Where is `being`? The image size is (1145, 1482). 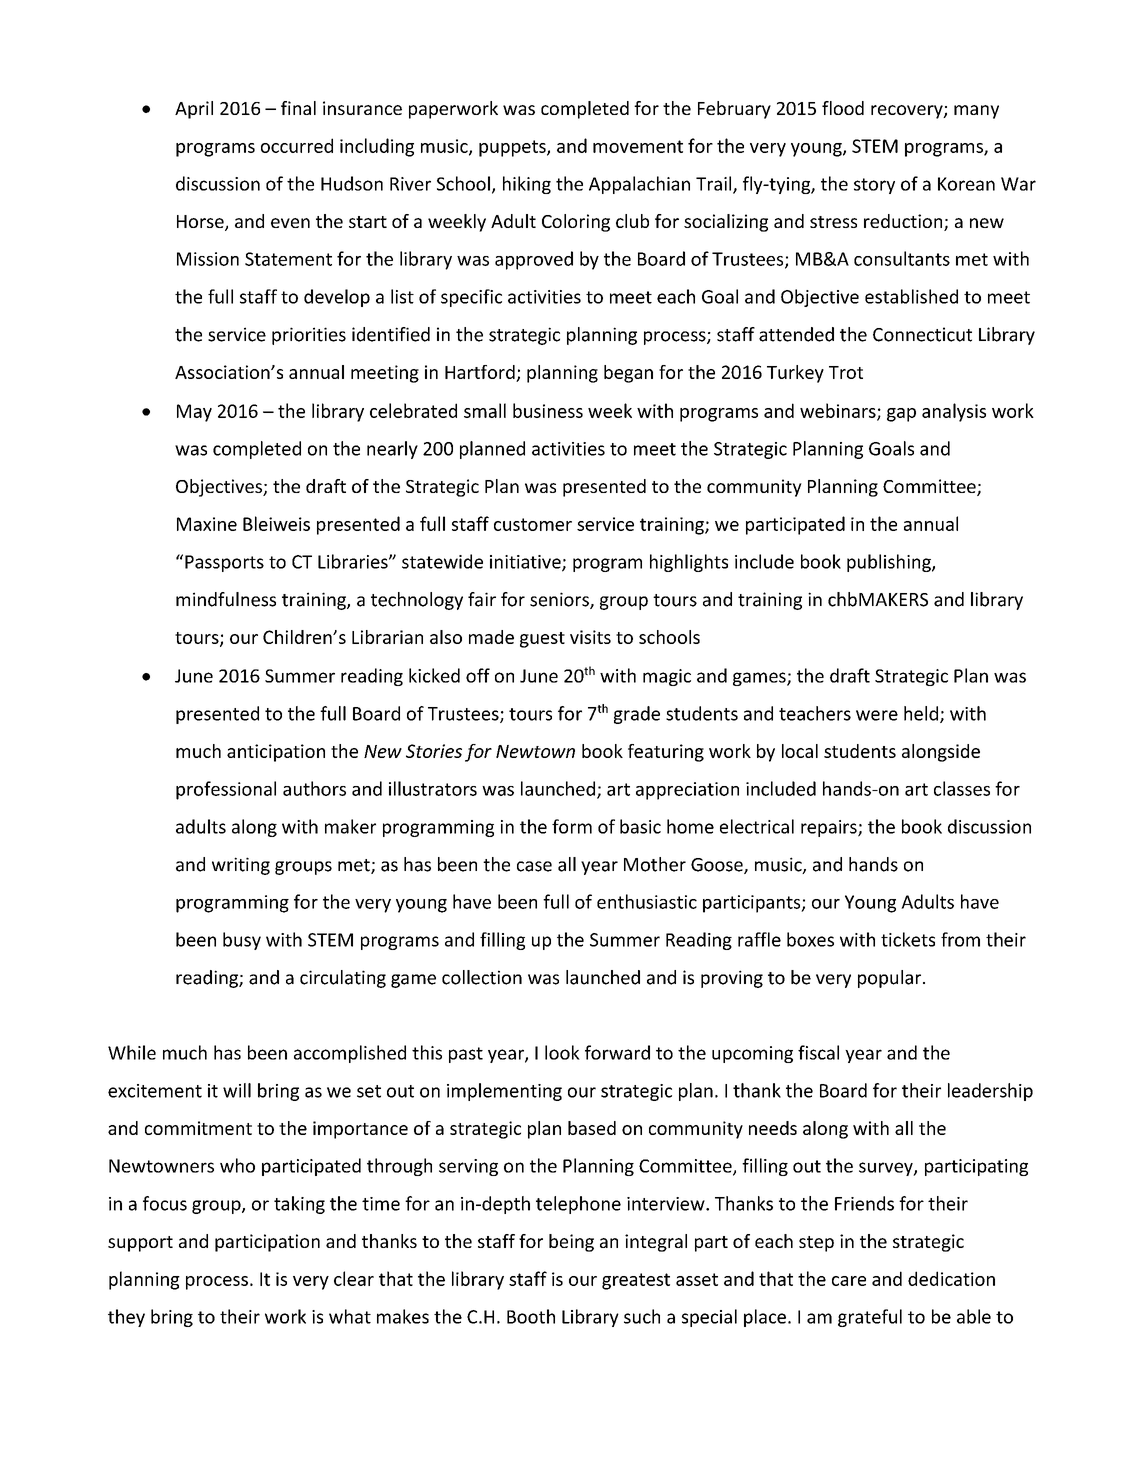
being is located at coordinates (571, 1243).
